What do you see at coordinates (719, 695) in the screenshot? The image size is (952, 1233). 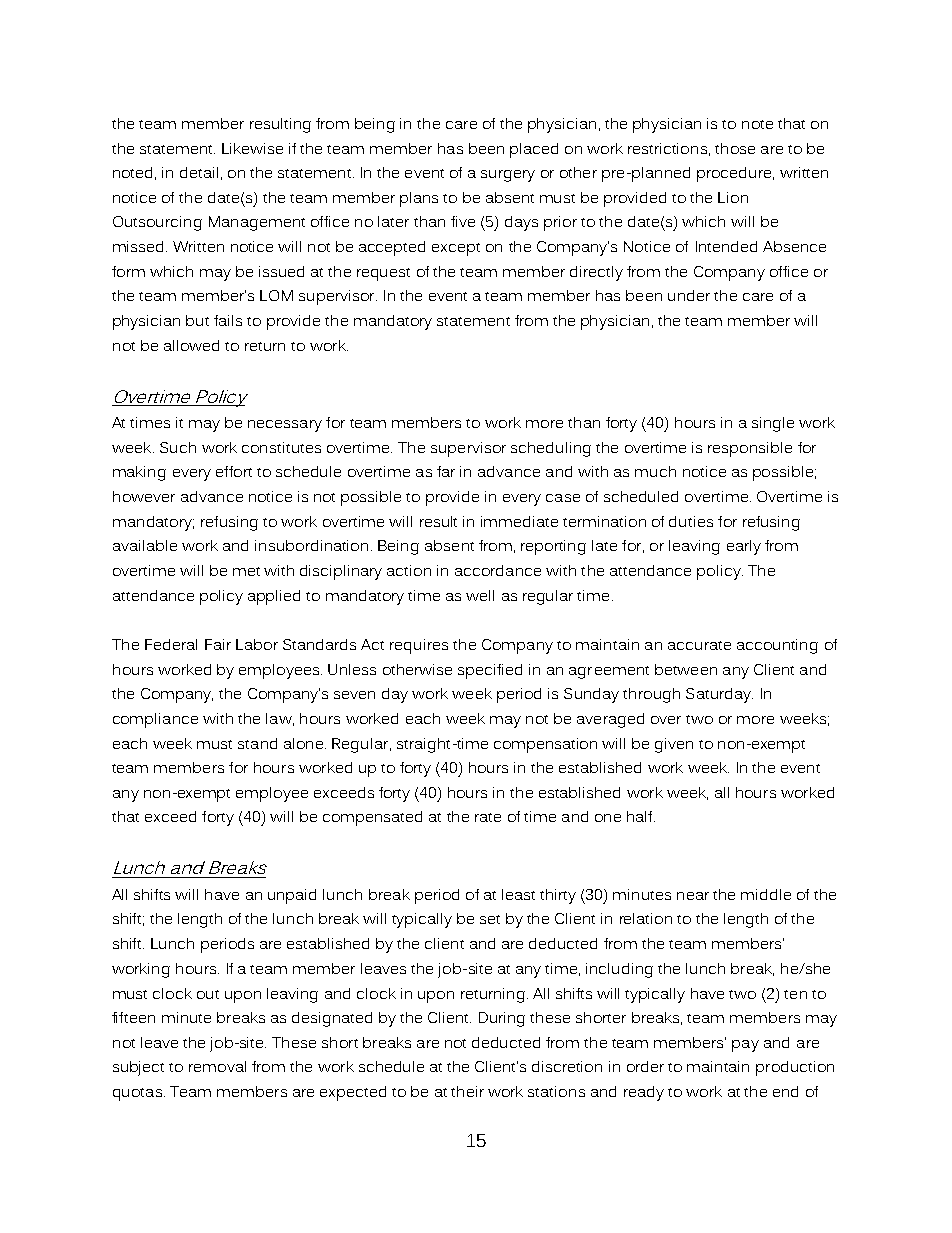 I see `Saturday` at bounding box center [719, 695].
